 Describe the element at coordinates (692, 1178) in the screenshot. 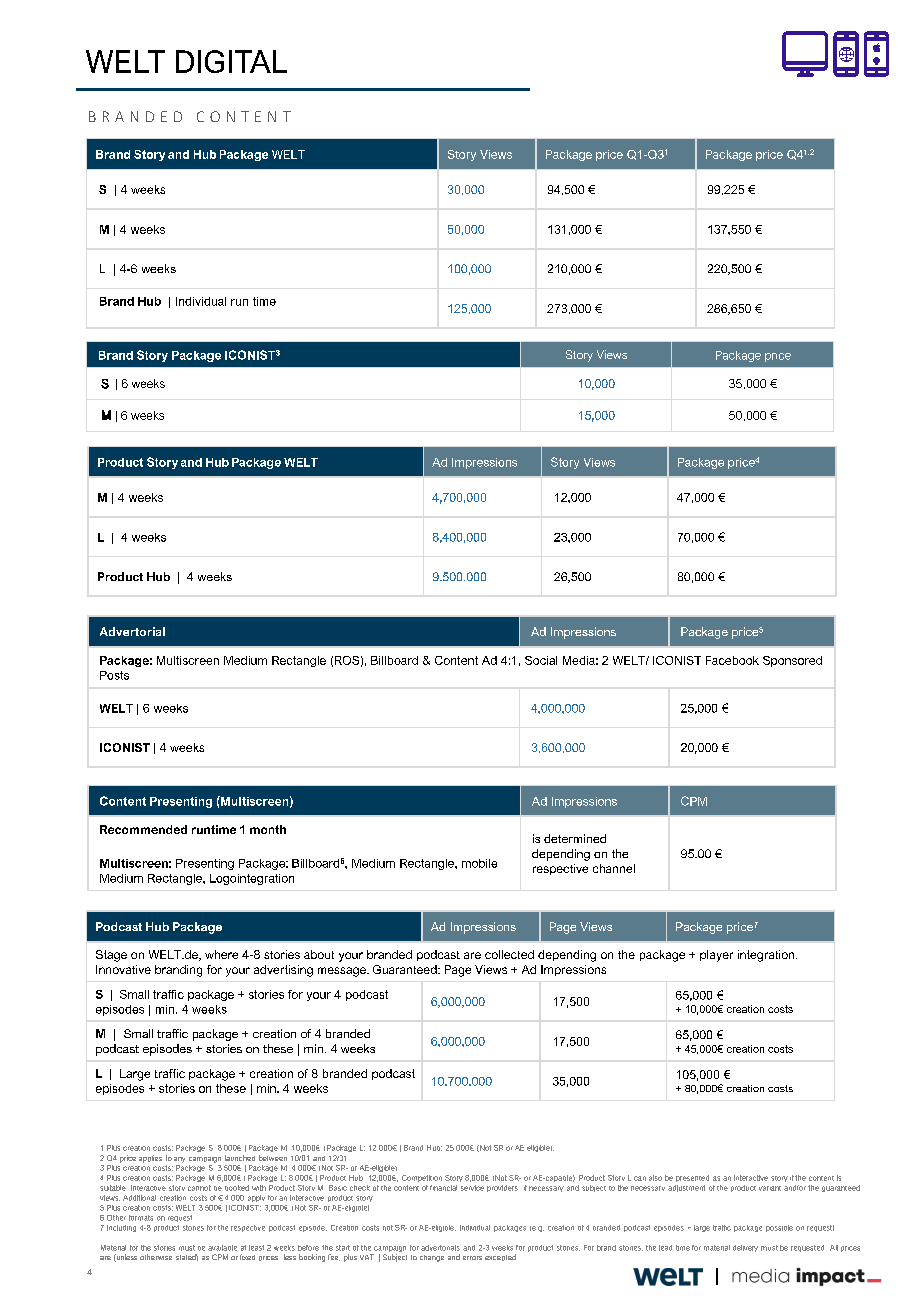

I see `presented` at that location.
